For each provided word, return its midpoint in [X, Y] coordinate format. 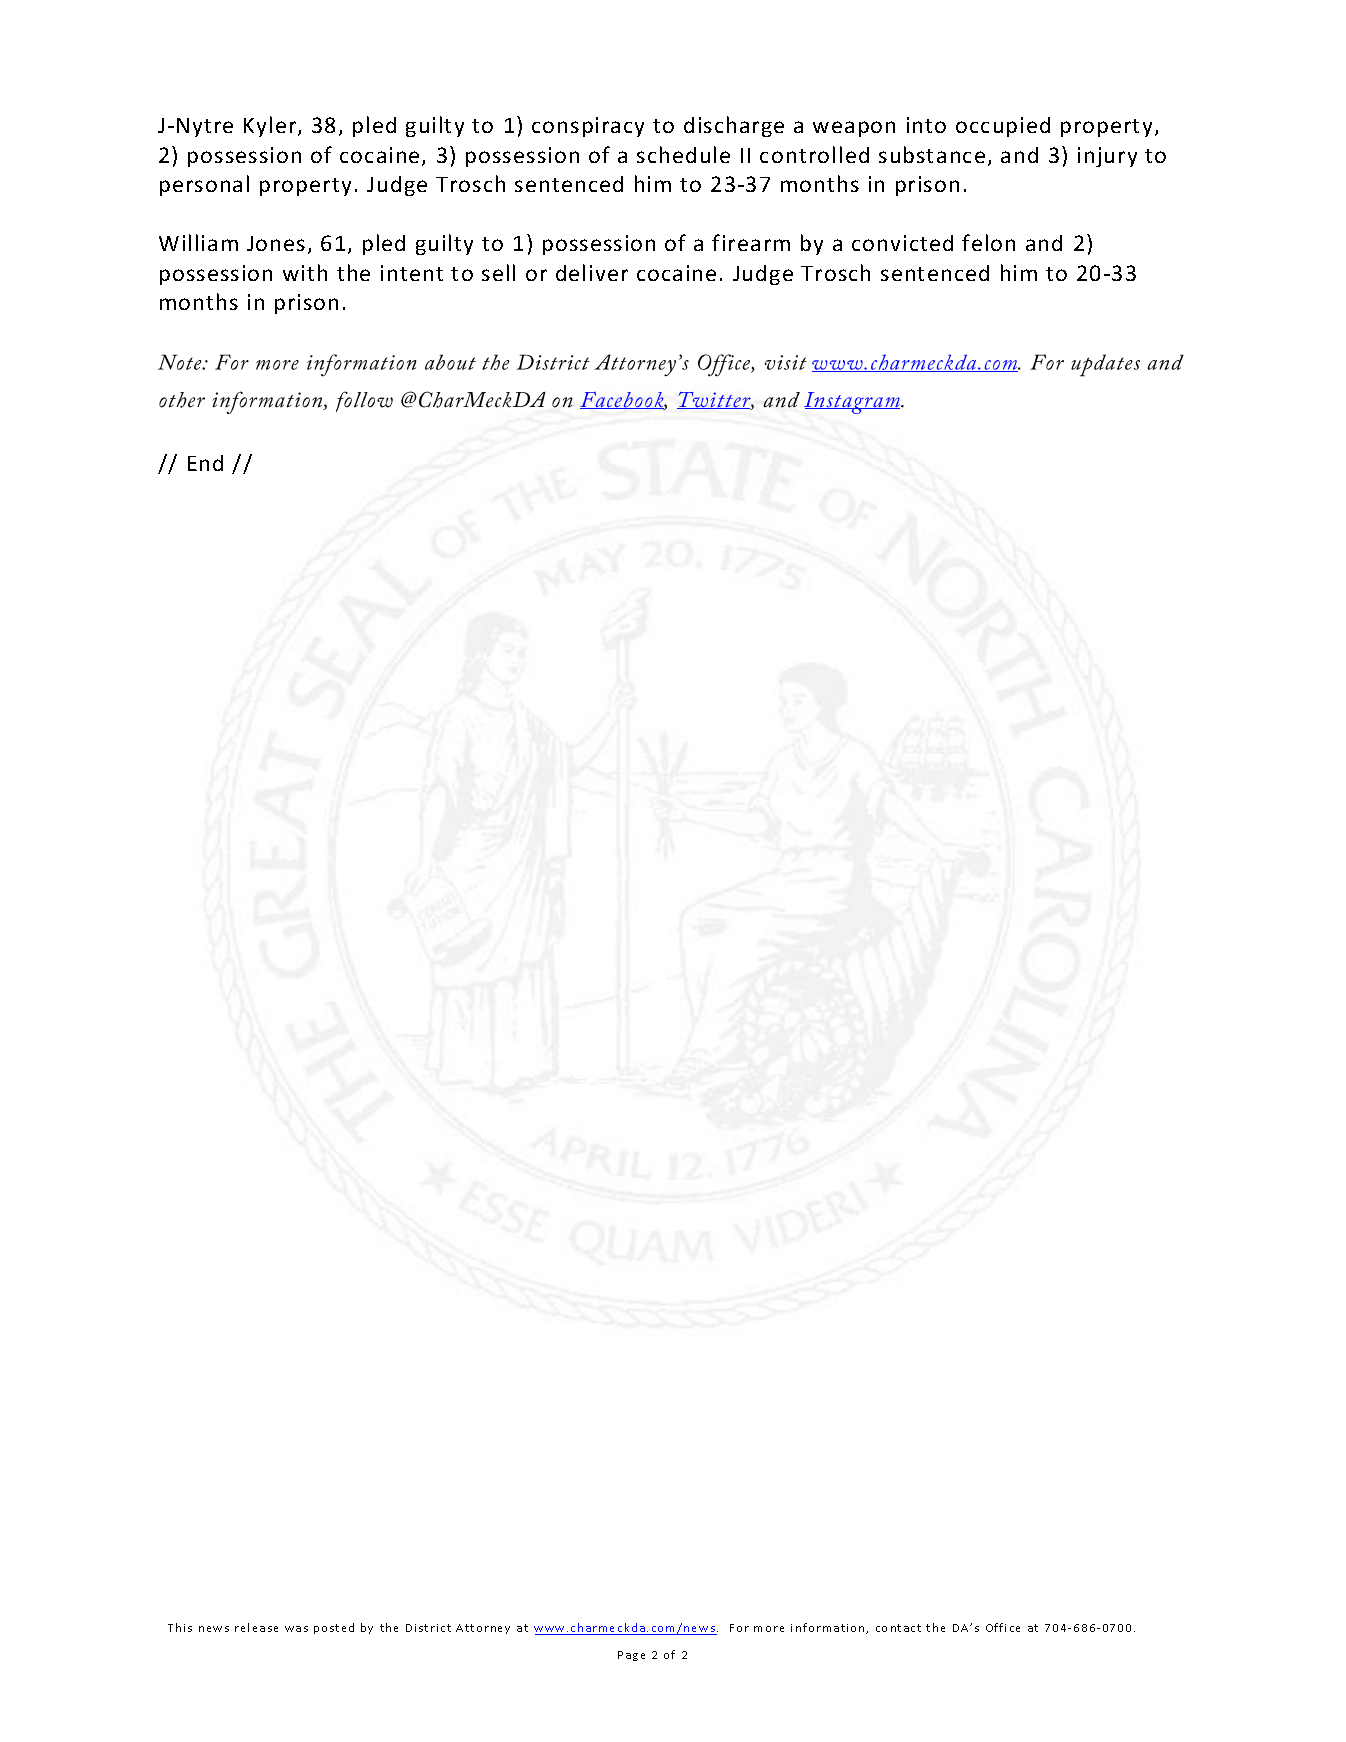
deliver [592, 272]
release [256, 1627]
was [296, 1629]
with [305, 272]
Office [1003, 1627]
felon [988, 242]
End [205, 463]
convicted [902, 243]
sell [498, 272]
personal [204, 185]
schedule [683, 154]
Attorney [483, 1629]
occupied [1003, 127]
